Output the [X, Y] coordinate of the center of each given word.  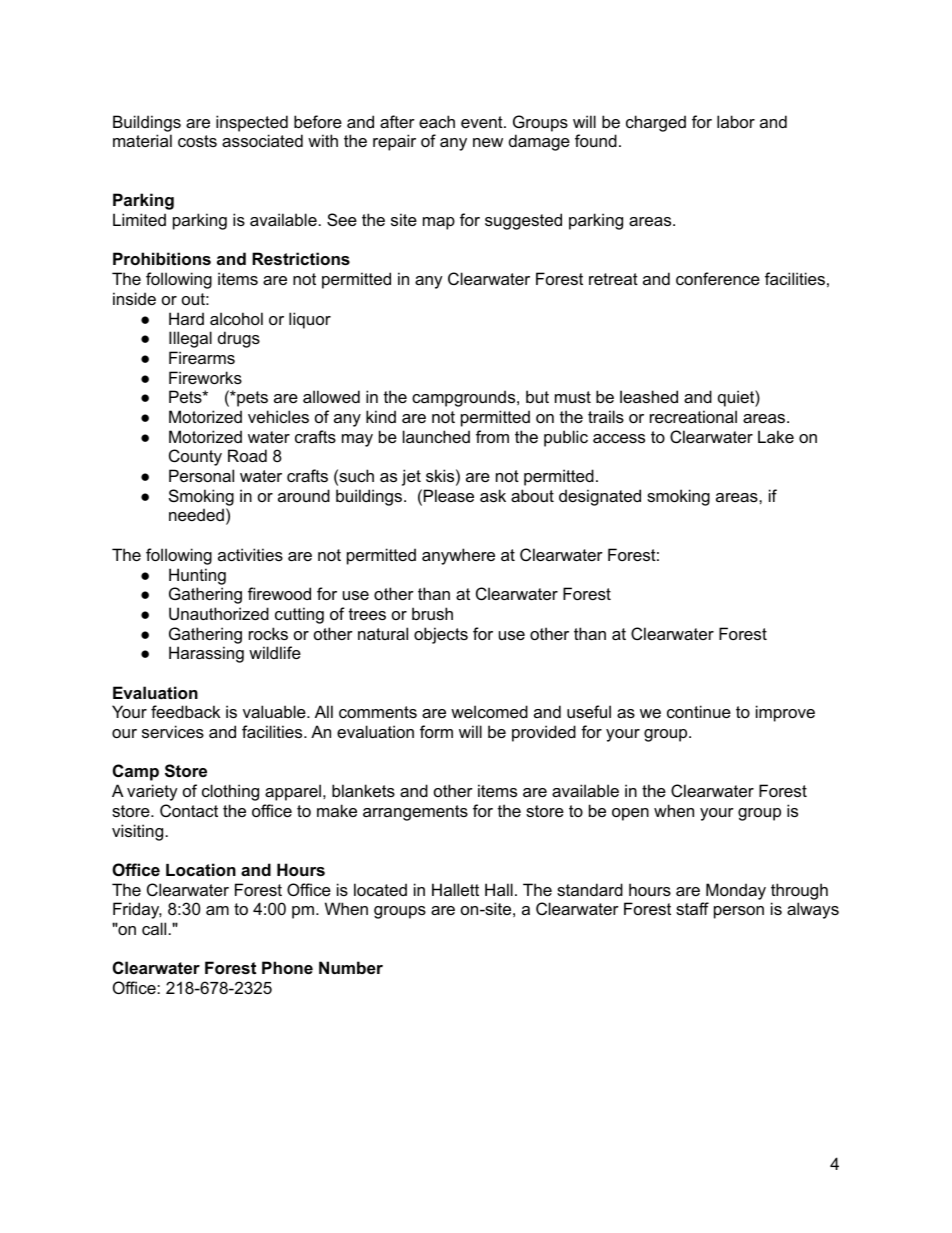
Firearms [202, 357]
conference [718, 278]
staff [692, 908]
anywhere [458, 556]
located [380, 889]
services [173, 731]
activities [250, 554]
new [488, 142]
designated [600, 497]
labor [736, 121]
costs [197, 141]
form [436, 731]
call [154, 928]
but [537, 396]
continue [699, 711]
